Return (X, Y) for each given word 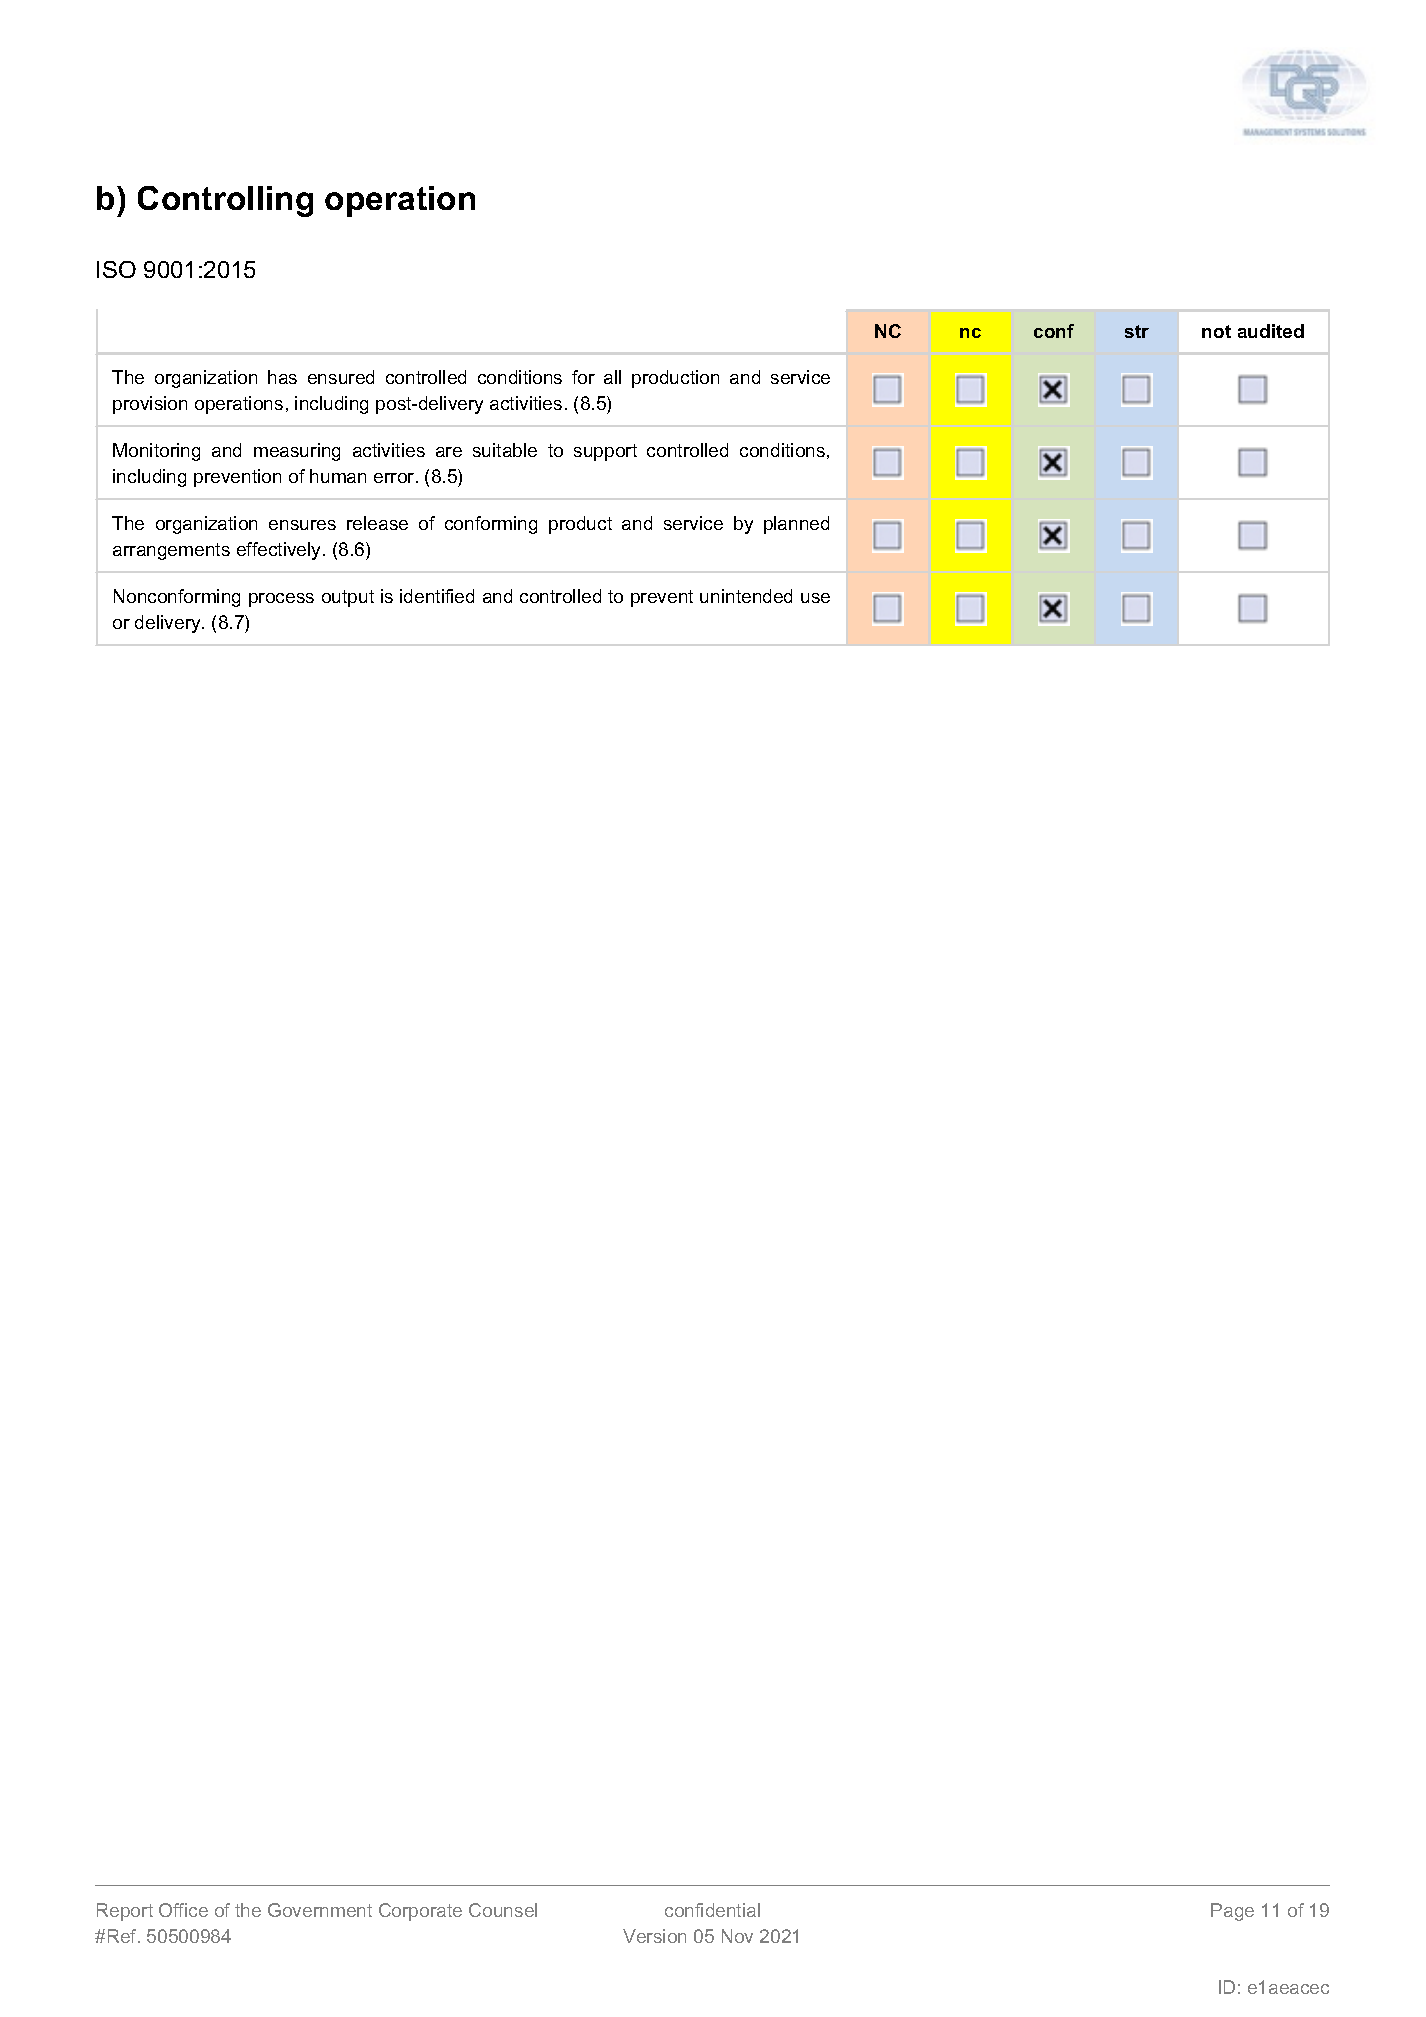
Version (654, 1936)
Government (320, 1910)
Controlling (225, 201)
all (612, 377)
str (1137, 331)
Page (1232, 1912)
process (281, 600)
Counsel (503, 1910)
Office (183, 1910)
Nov (737, 1936)
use (815, 598)
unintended (746, 596)
